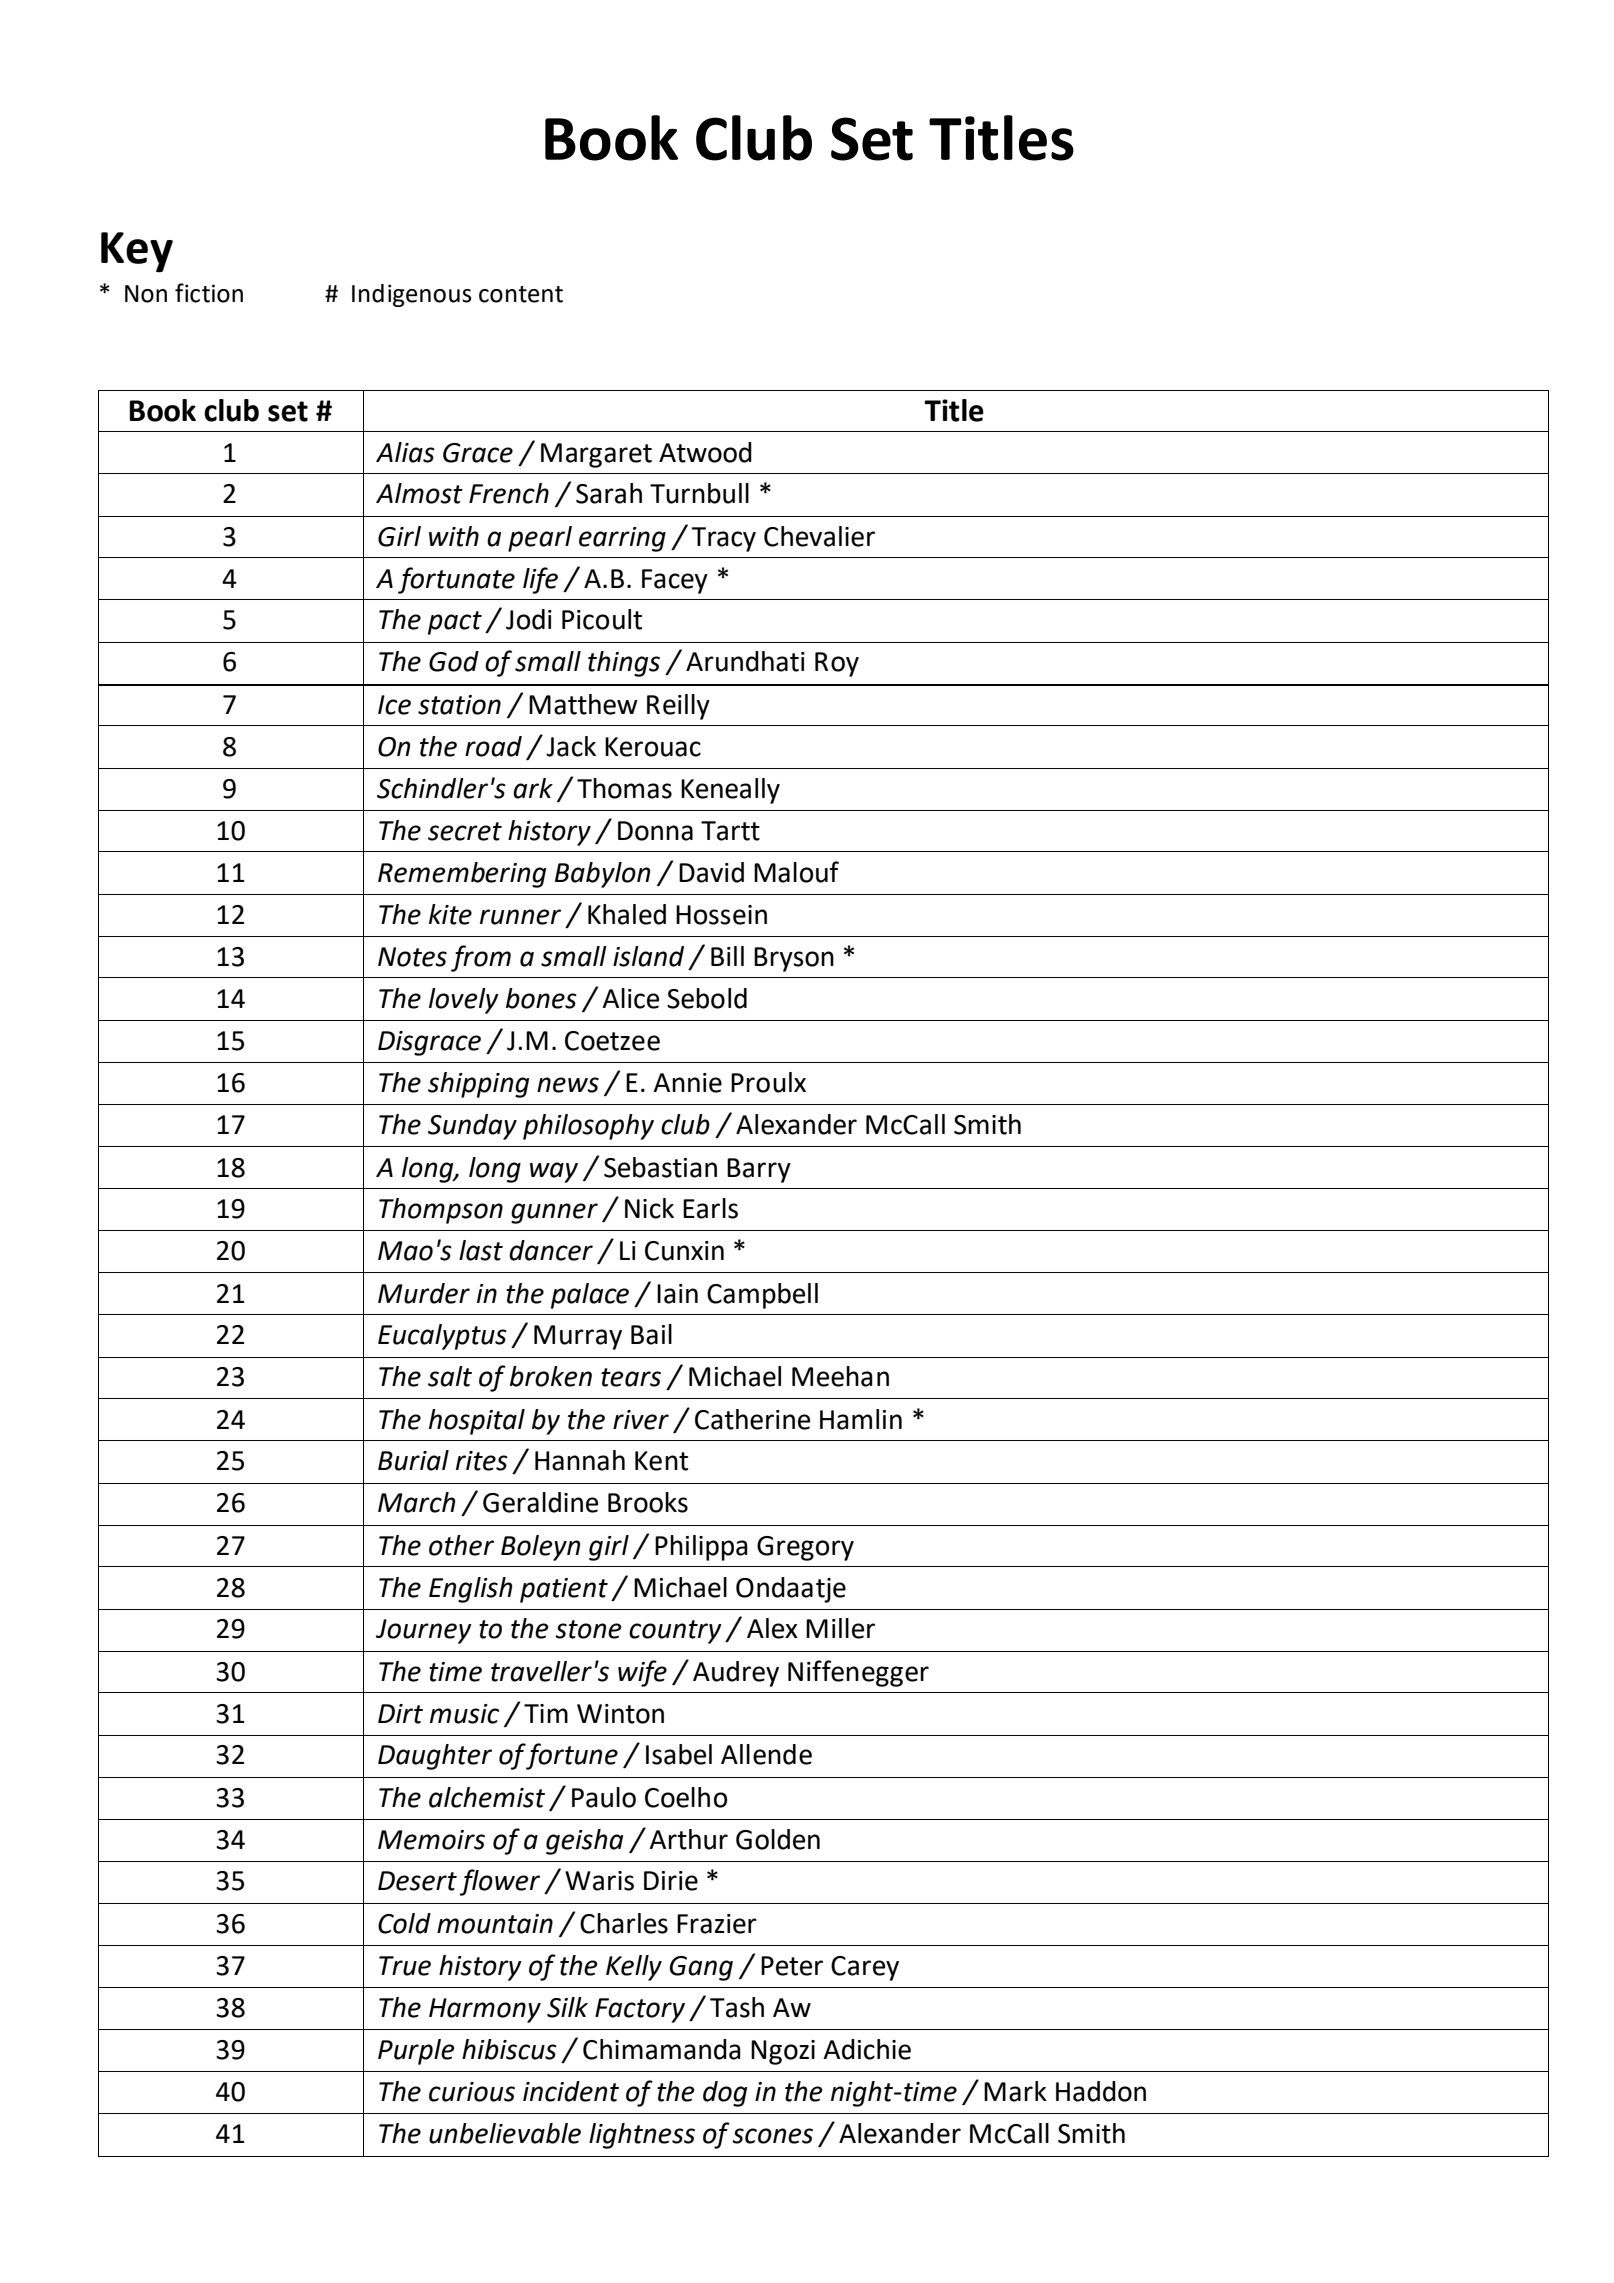 The width and height of the page is (1614, 2283). Describe the element at coordinates (209, 293) in the page. I see `fiction` at that location.
